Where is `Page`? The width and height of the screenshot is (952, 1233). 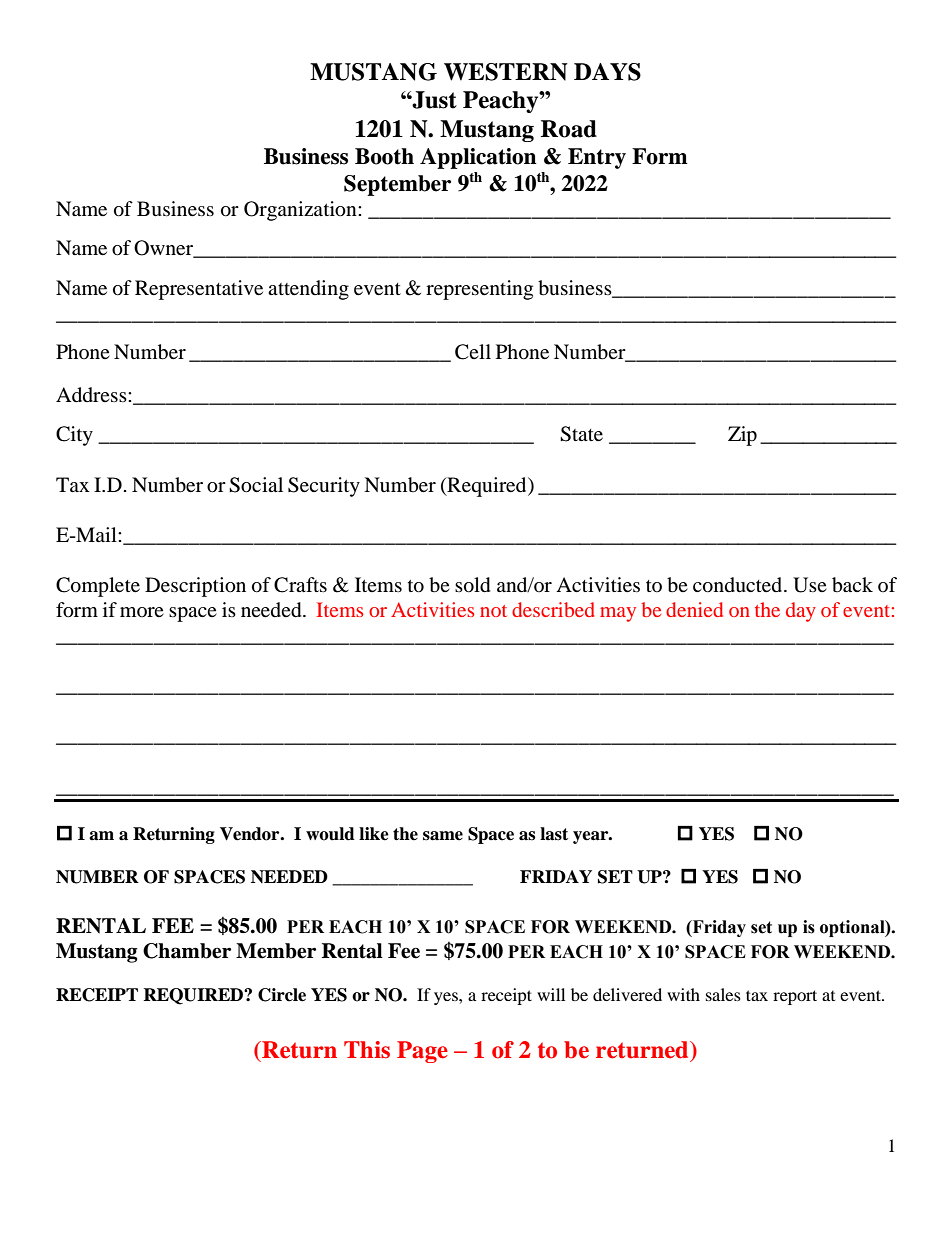
Page is located at coordinates (422, 1052).
